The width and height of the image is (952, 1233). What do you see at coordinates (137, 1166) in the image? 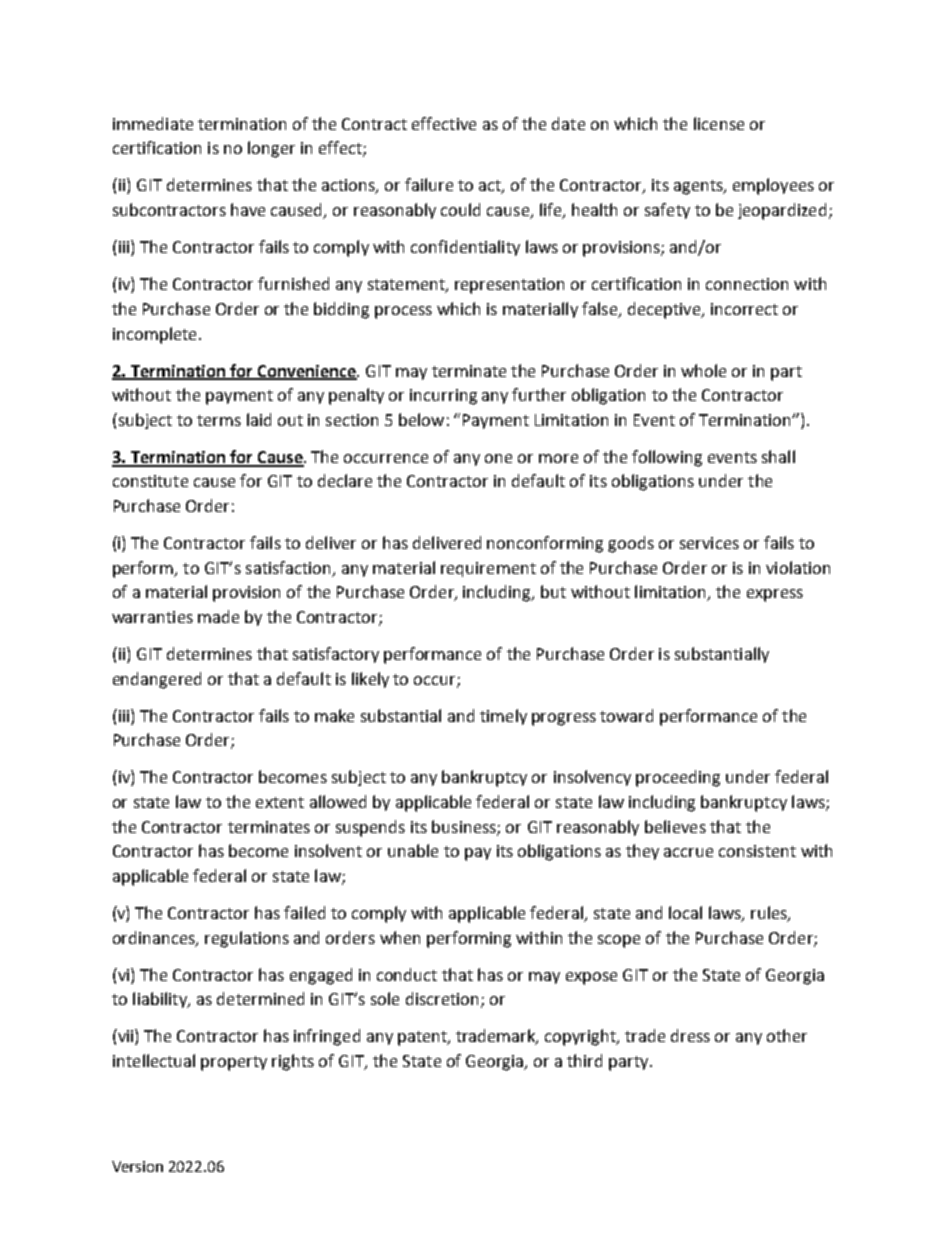
I see `Version` at bounding box center [137, 1166].
